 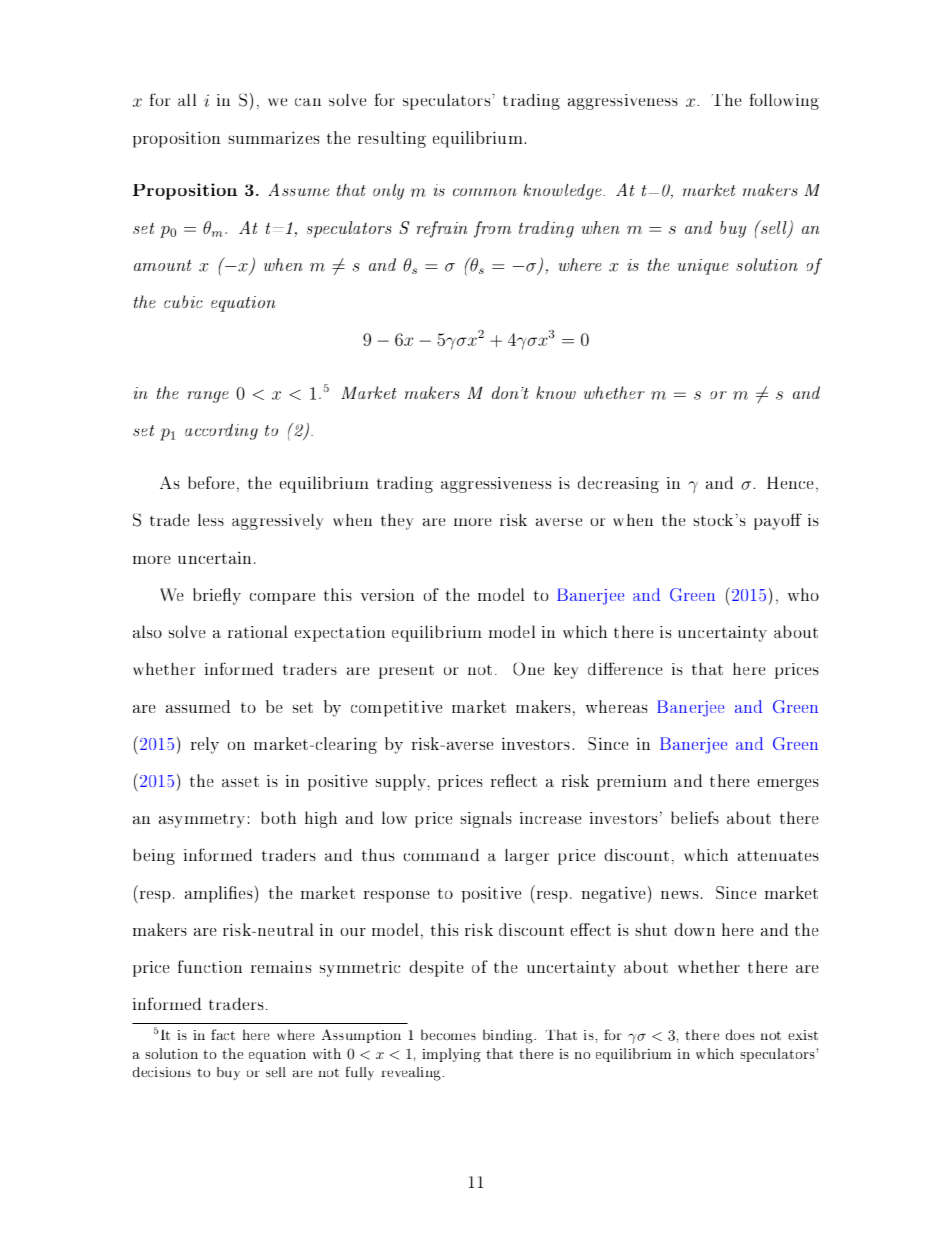 I want to click on competitive, so click(x=396, y=708).
